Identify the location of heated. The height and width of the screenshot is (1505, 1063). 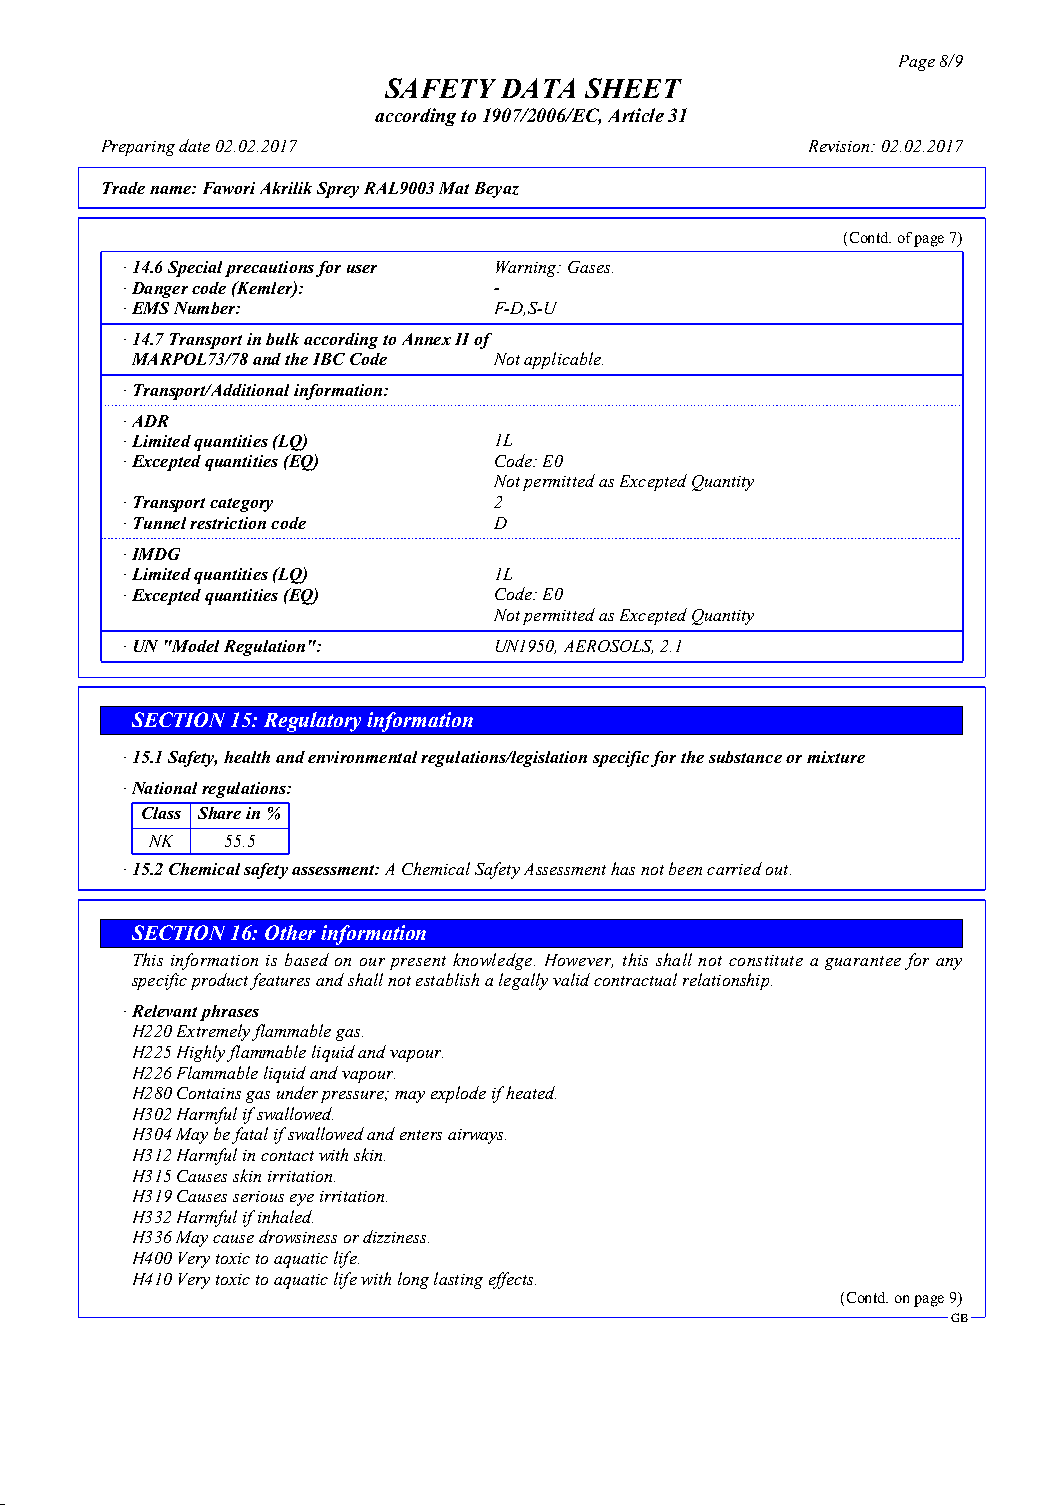
(531, 1092).
